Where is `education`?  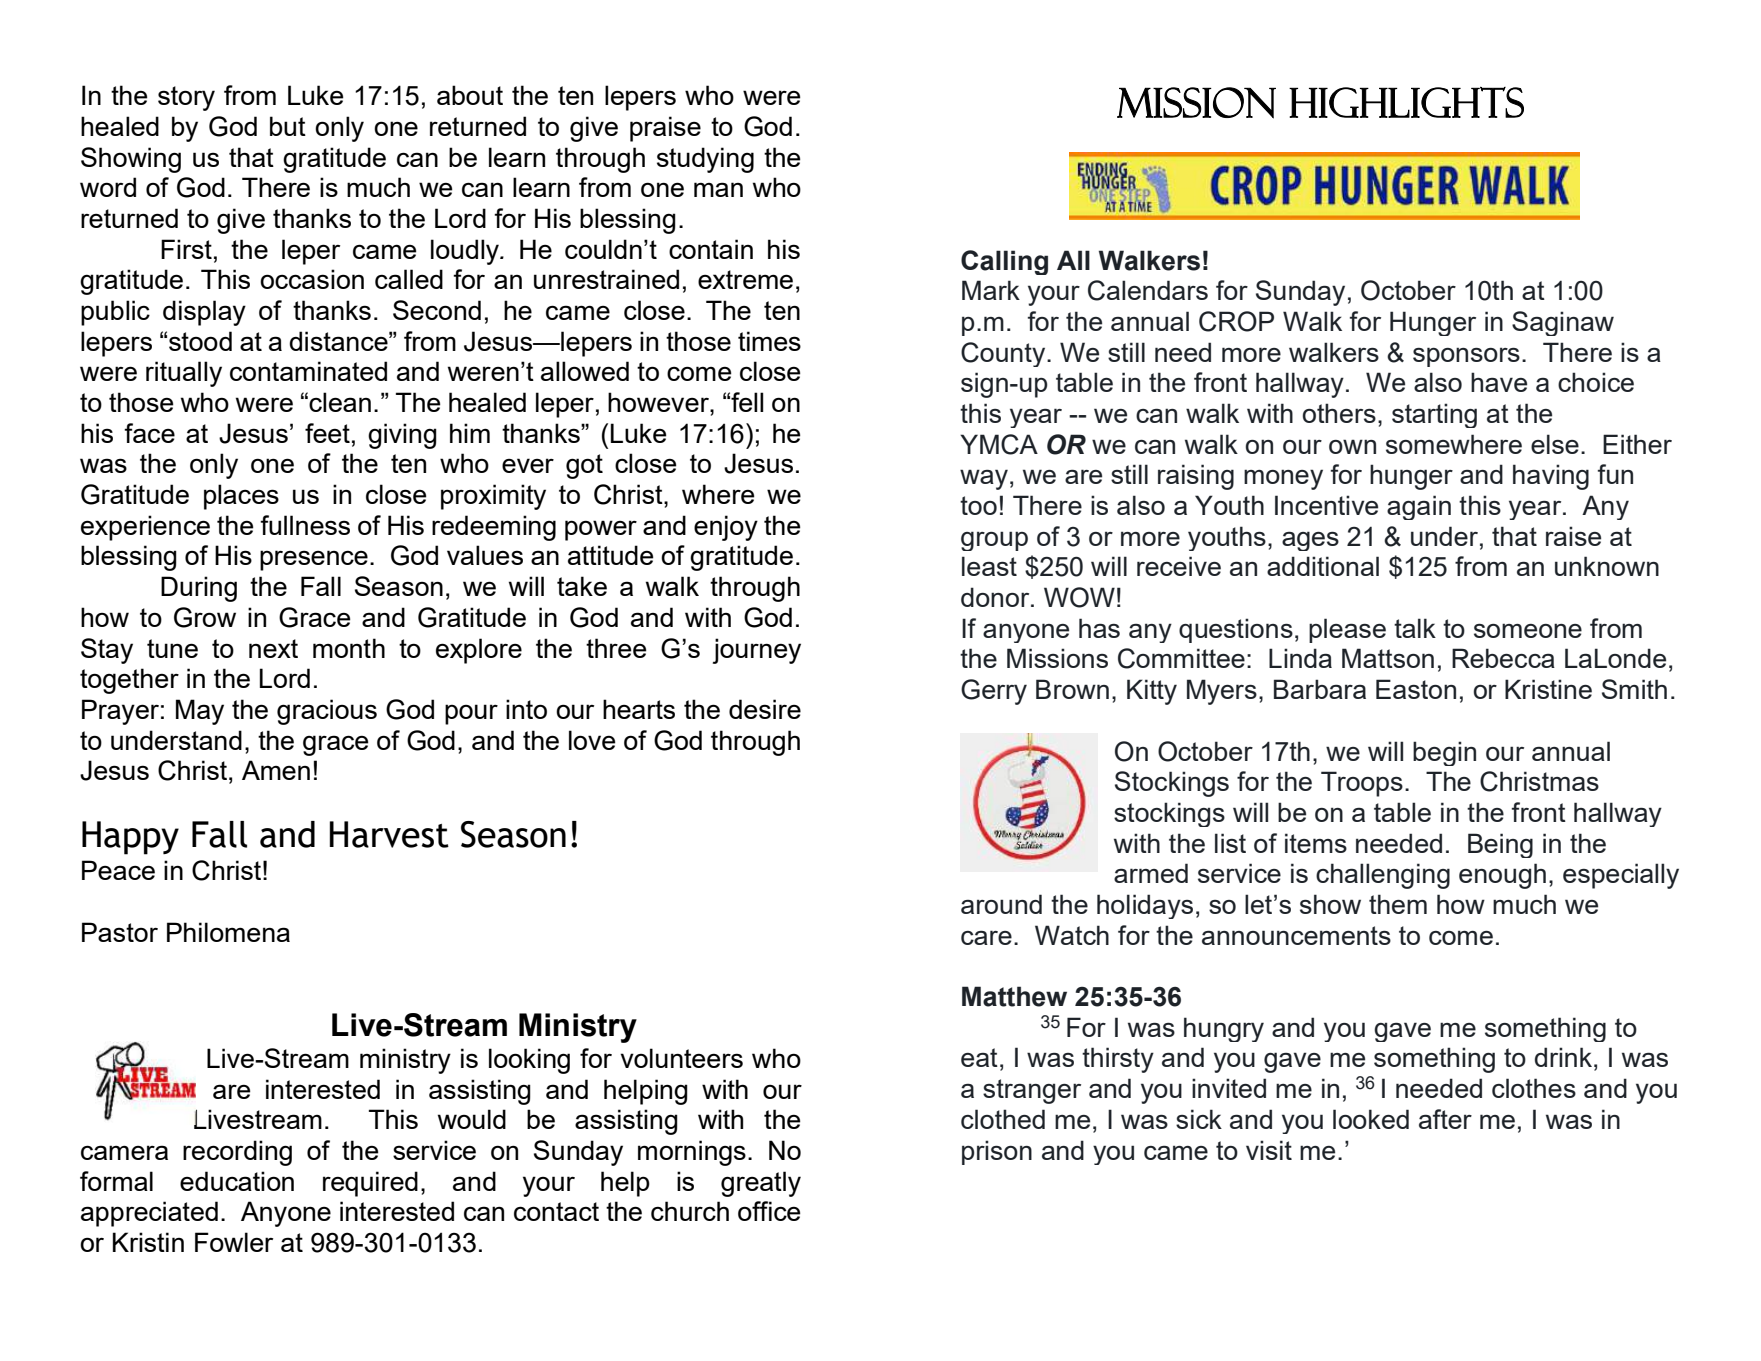
education is located at coordinates (237, 1181).
